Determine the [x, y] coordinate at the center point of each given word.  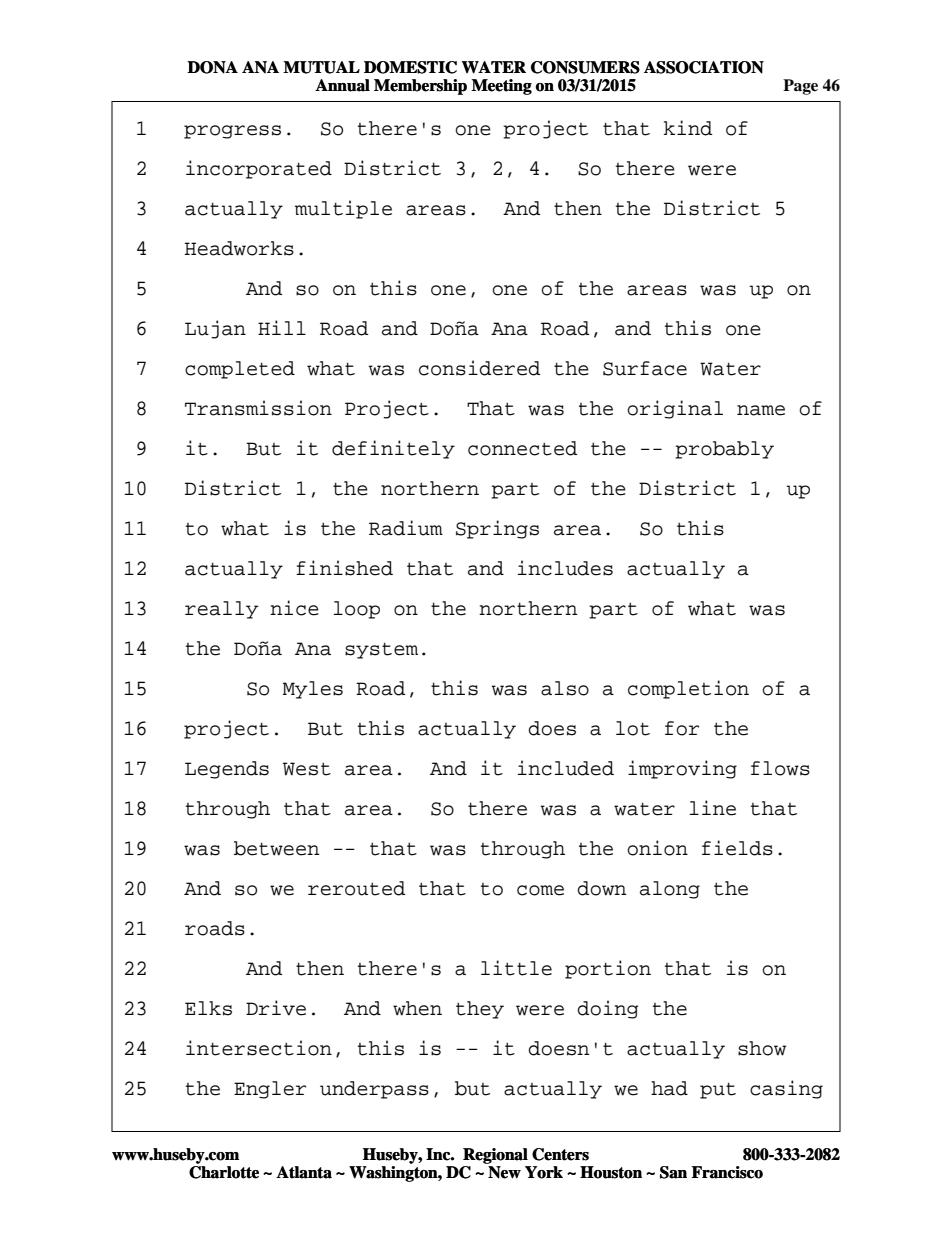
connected [522, 448]
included [566, 768]
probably [724, 450]
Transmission [258, 408]
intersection [259, 1048]
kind [688, 128]
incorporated [259, 169]
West [307, 769]
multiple [343, 209]
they [480, 1010]
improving [682, 769]
